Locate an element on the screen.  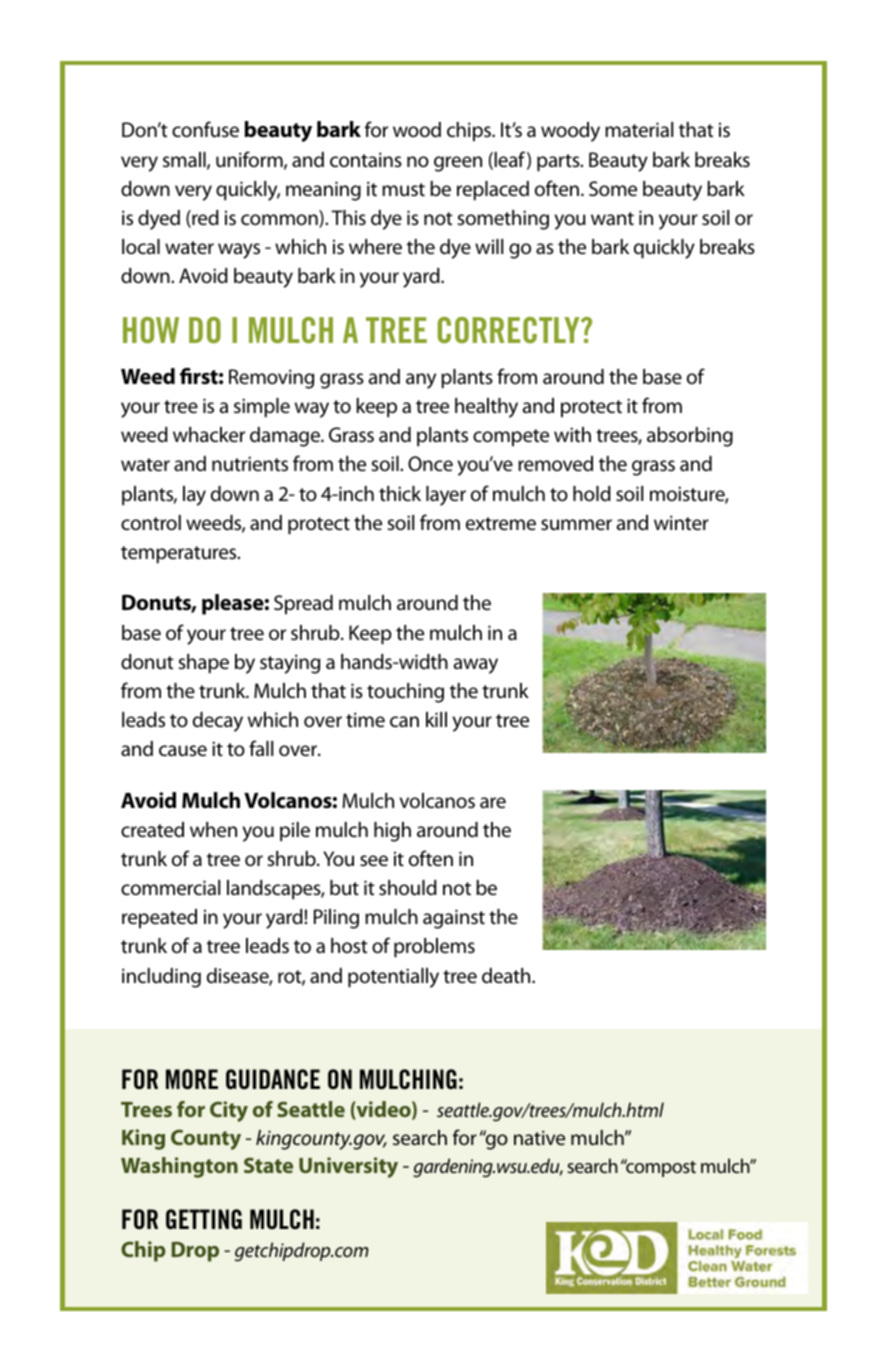
must is located at coordinates (403, 189).
